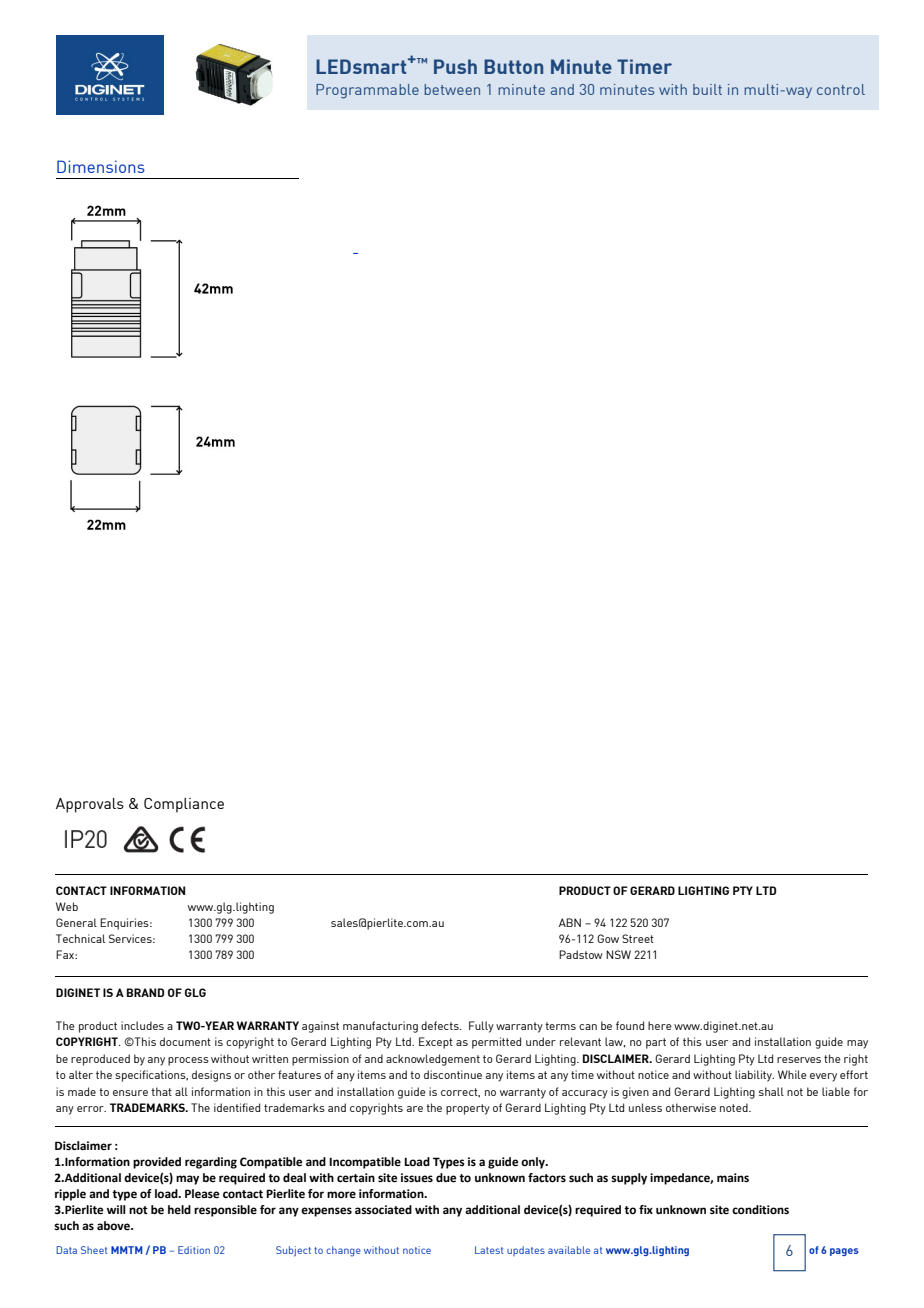  Describe the element at coordinates (446, 1178) in the image. I see `due` at that location.
